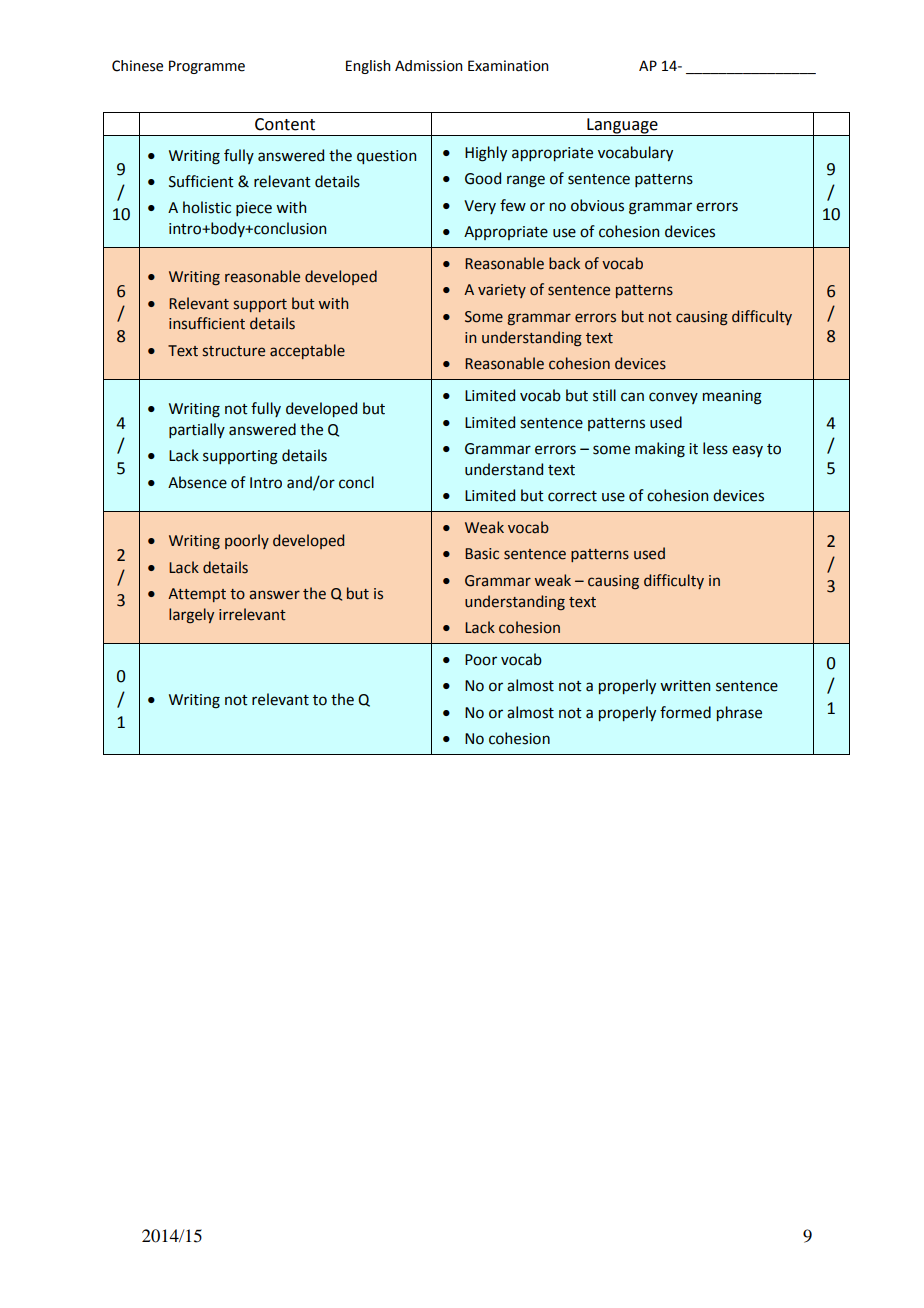 The height and width of the screenshot is (1308, 924). What do you see at coordinates (622, 127) in the screenshot?
I see `Language` at bounding box center [622, 127].
